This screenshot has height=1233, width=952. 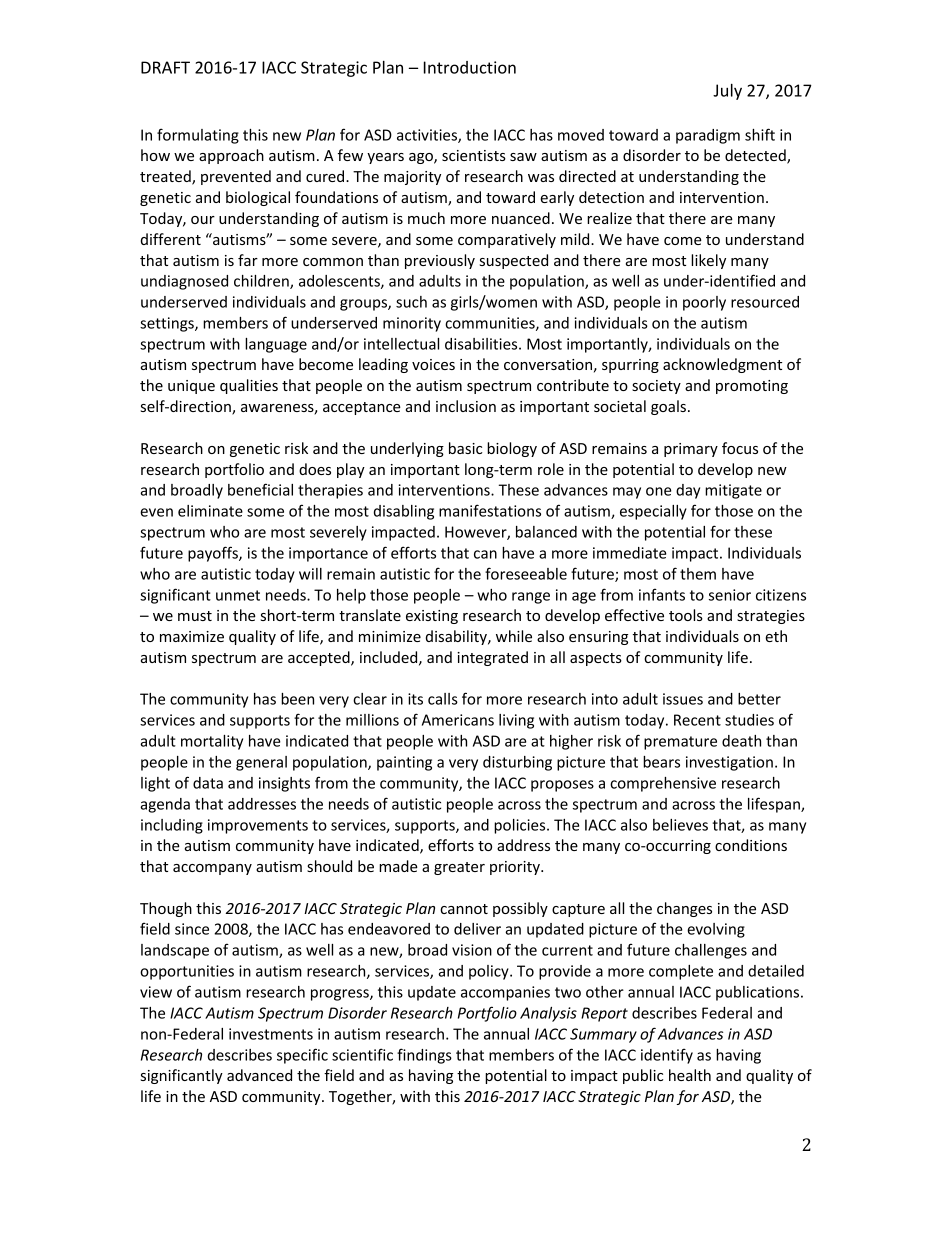 I want to click on mitigate, so click(x=733, y=491).
